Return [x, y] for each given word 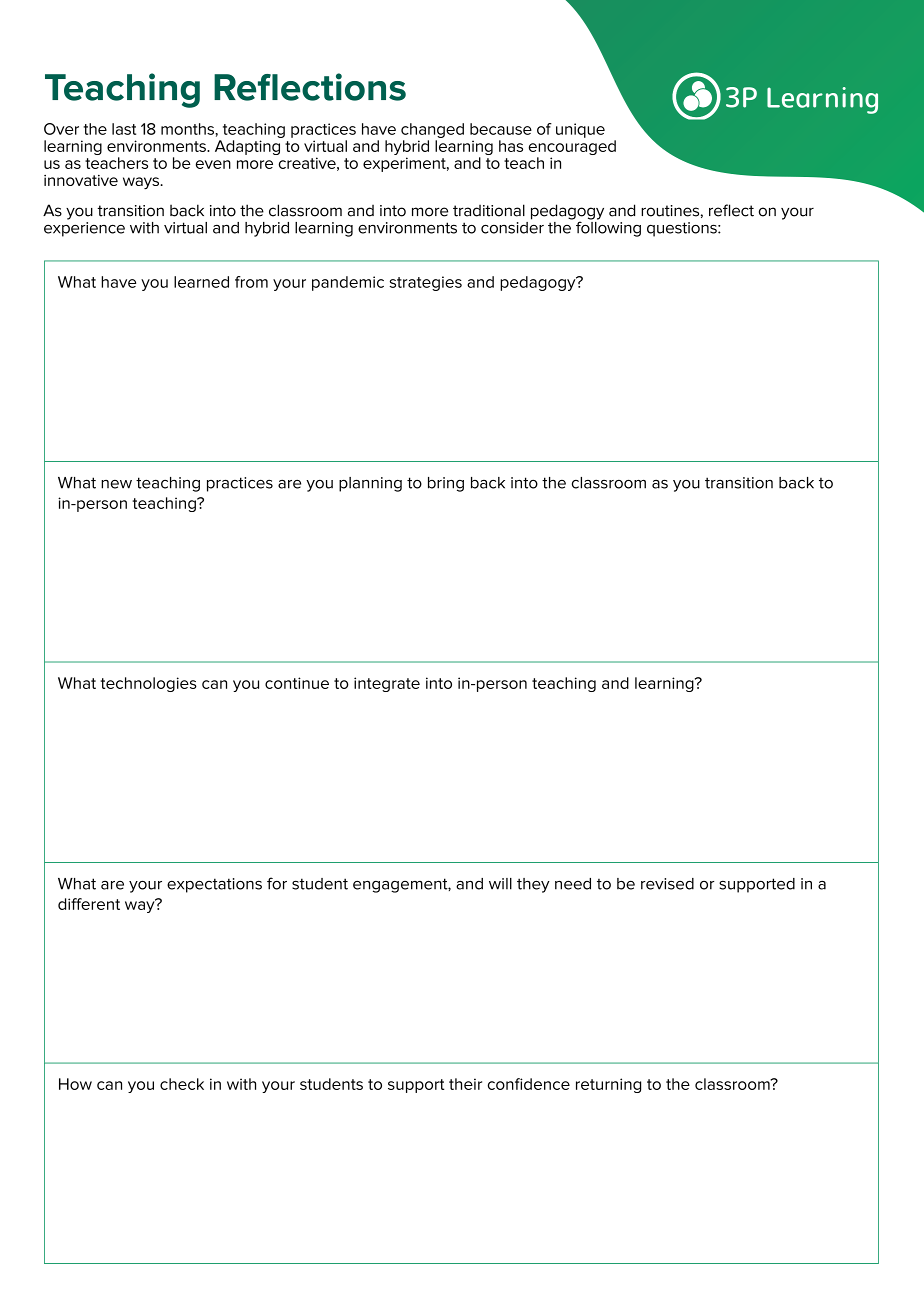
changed [432, 130]
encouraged [572, 149]
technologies [148, 684]
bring [446, 484]
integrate [387, 684]
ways [142, 183]
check [182, 1084]
